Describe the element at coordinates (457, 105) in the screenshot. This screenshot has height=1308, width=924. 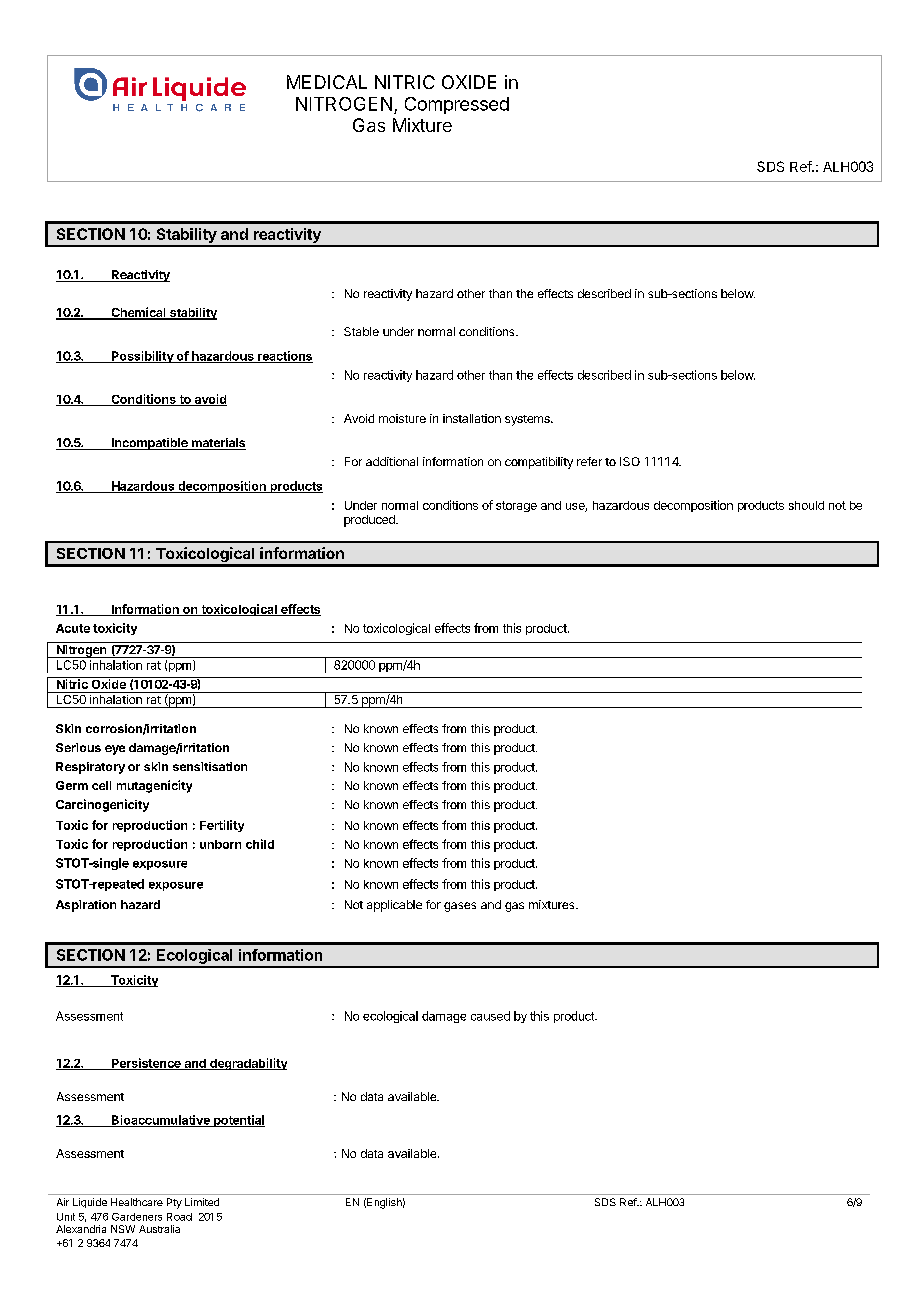
I see `Compressed` at that location.
